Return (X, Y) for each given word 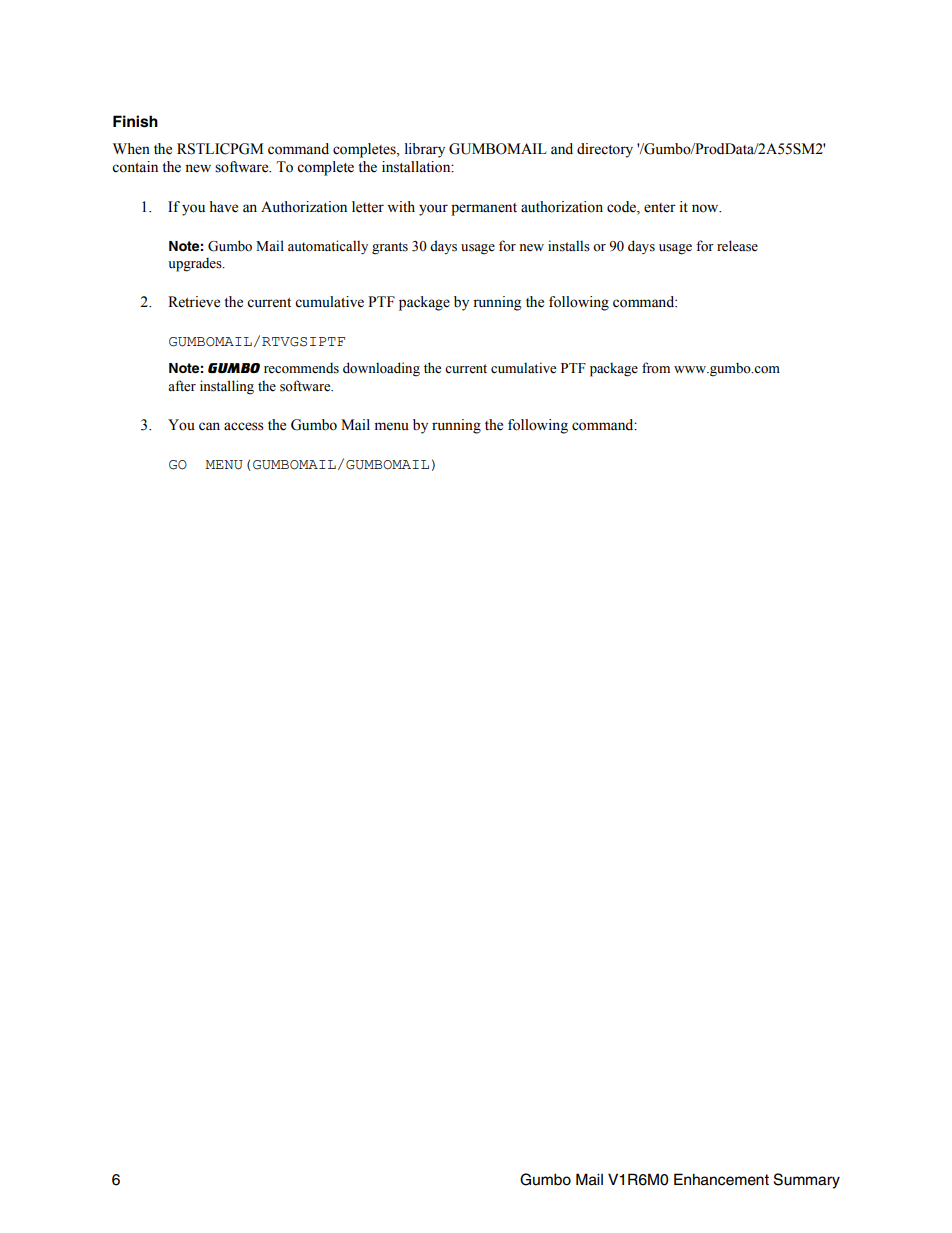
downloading (381, 369)
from (656, 368)
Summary (806, 1181)
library (425, 150)
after (182, 386)
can (209, 426)
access (244, 426)
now (706, 208)
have (223, 207)
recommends (301, 368)
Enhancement (721, 1179)
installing (227, 387)
